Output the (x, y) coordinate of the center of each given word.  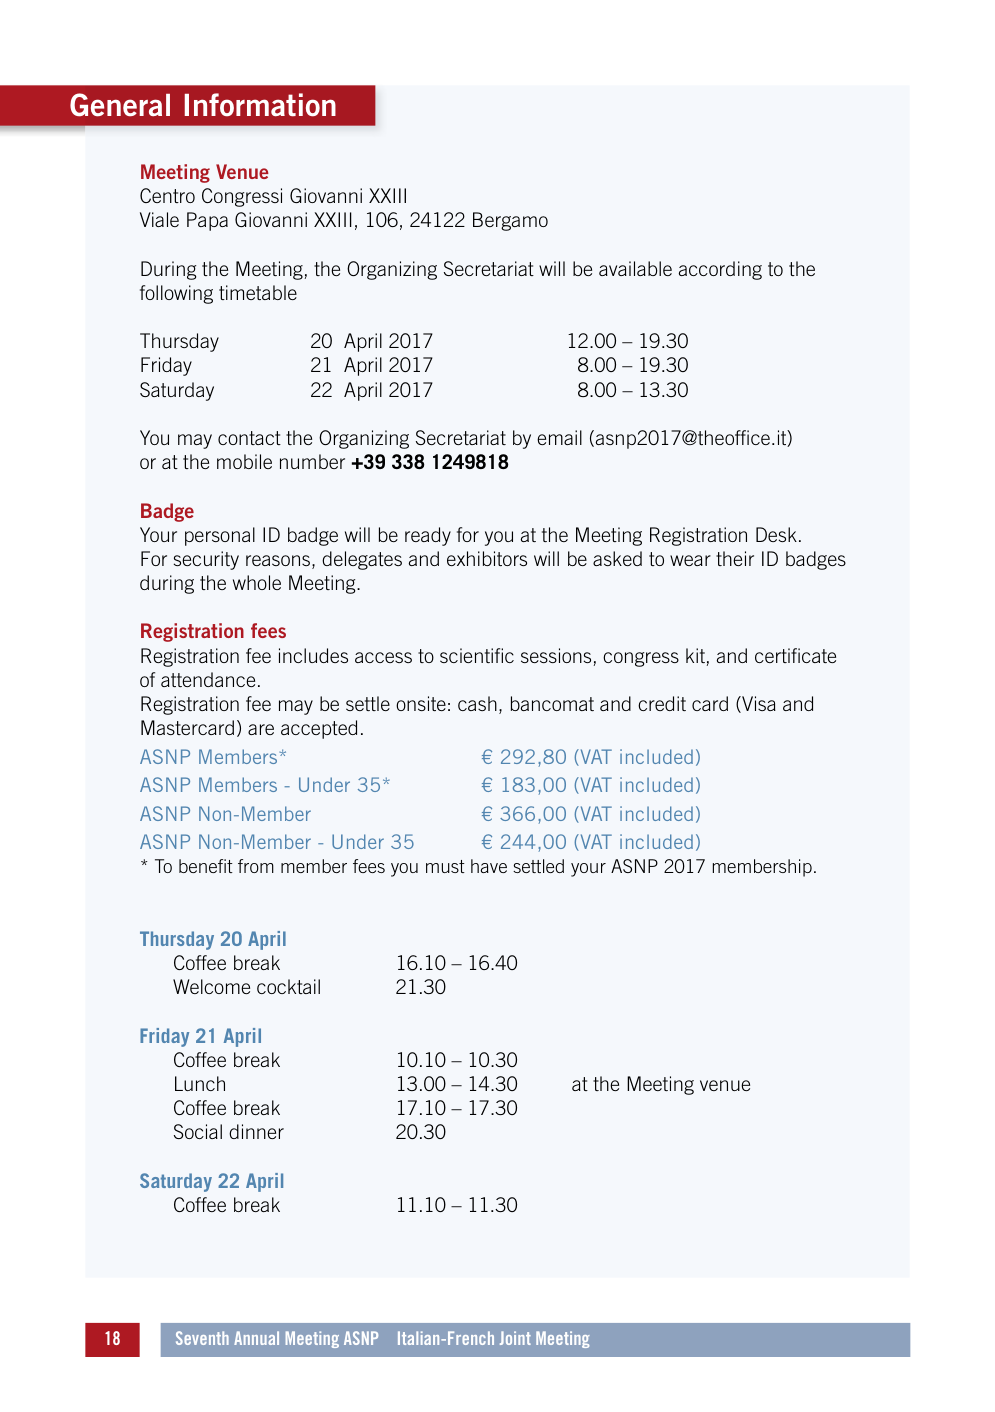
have (489, 866)
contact (249, 438)
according (720, 270)
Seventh (202, 1338)
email (559, 437)
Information (260, 105)
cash (477, 703)
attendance (208, 679)
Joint (515, 1338)
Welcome (211, 986)
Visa (758, 704)
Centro (167, 195)
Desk (776, 534)
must (445, 866)
